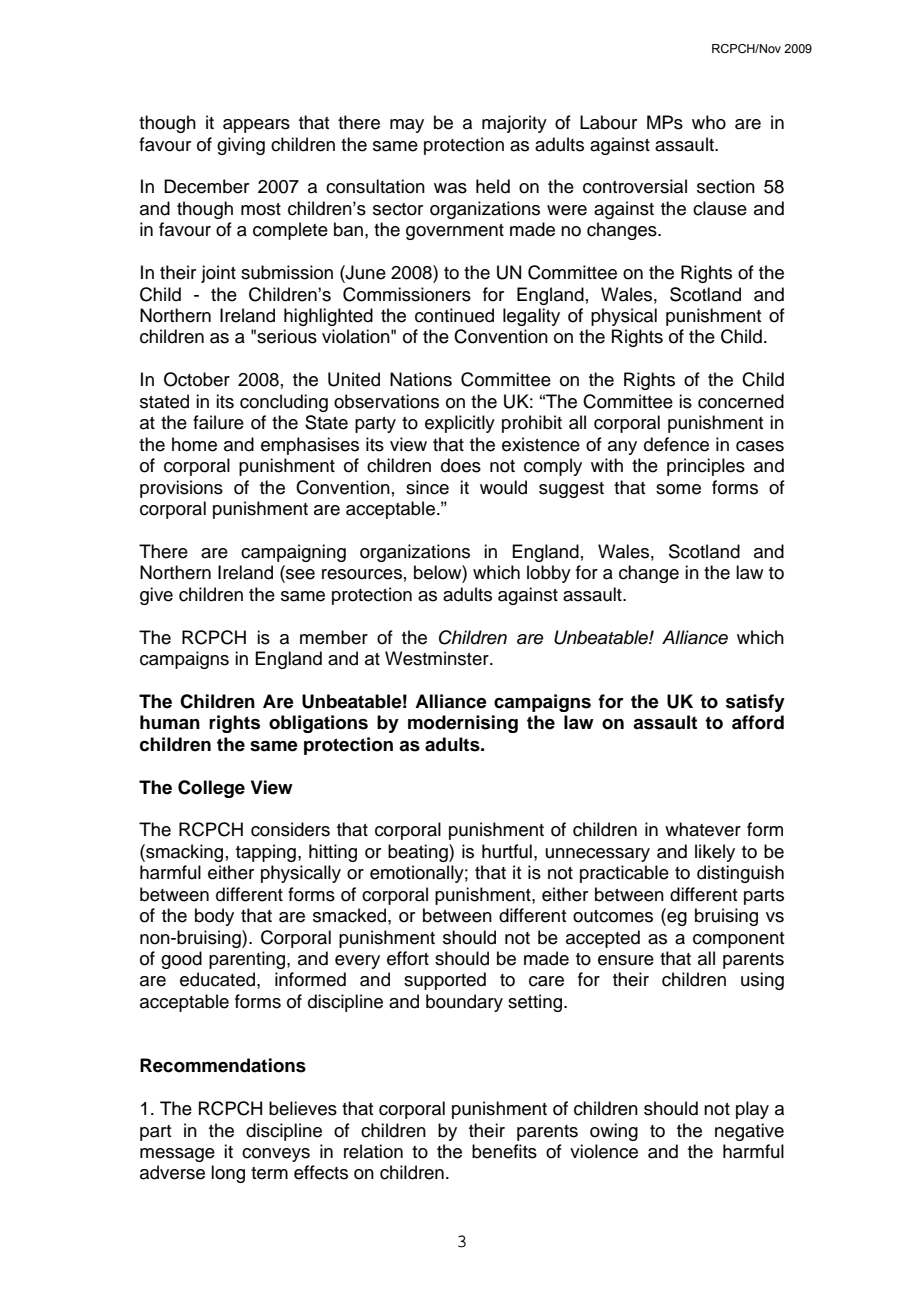 The width and height of the screenshot is (924, 1308). Describe the element at coordinates (450, 188) in the screenshot. I see `was` at that location.
